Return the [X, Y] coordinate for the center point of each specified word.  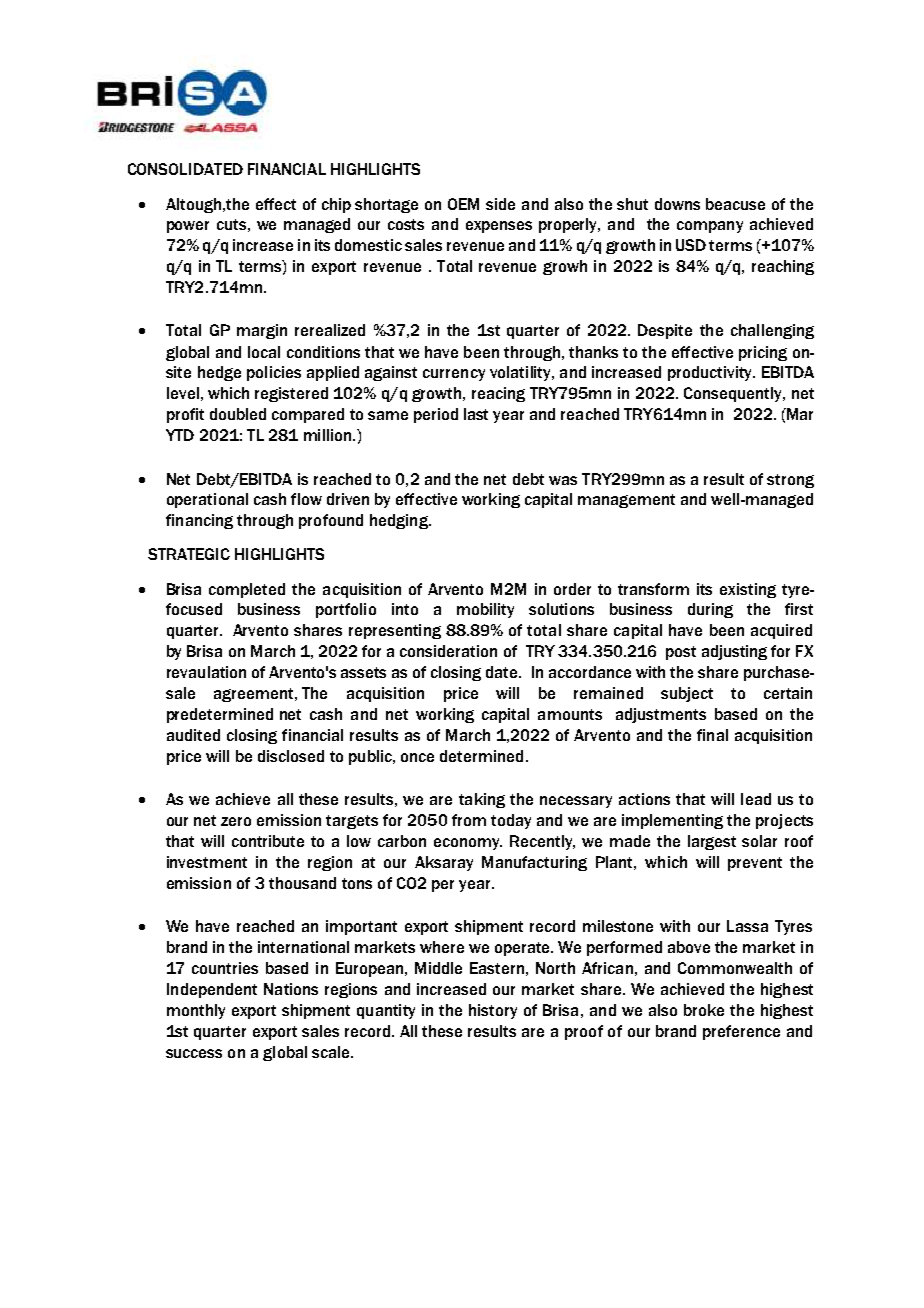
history [493, 1011]
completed [247, 590]
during [710, 610]
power [188, 227]
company [710, 227]
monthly [196, 1011]
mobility [485, 610]
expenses [499, 227]
